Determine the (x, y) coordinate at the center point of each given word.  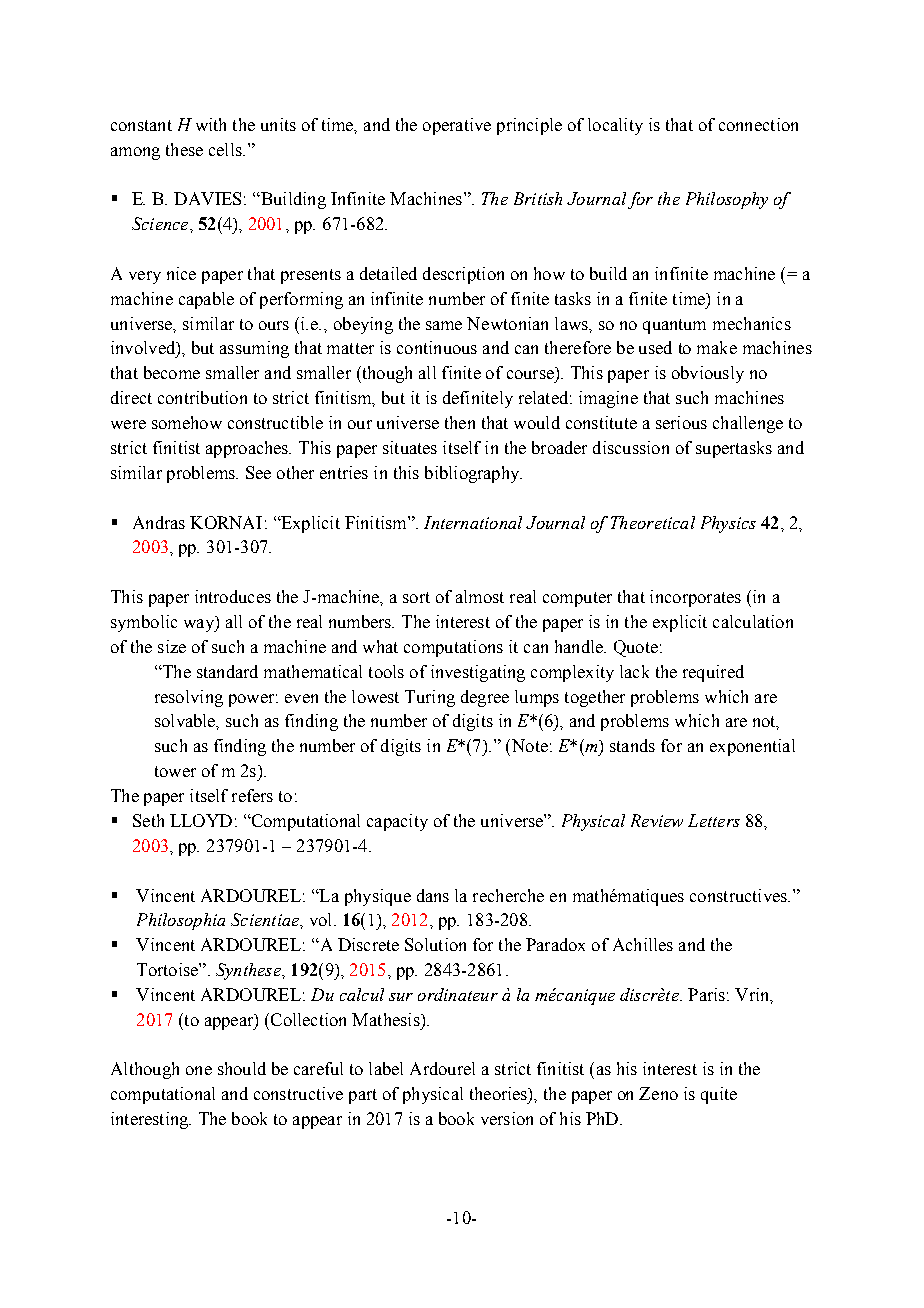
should (242, 1068)
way (200, 625)
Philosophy (727, 200)
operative (457, 126)
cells (226, 149)
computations (453, 648)
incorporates (695, 598)
